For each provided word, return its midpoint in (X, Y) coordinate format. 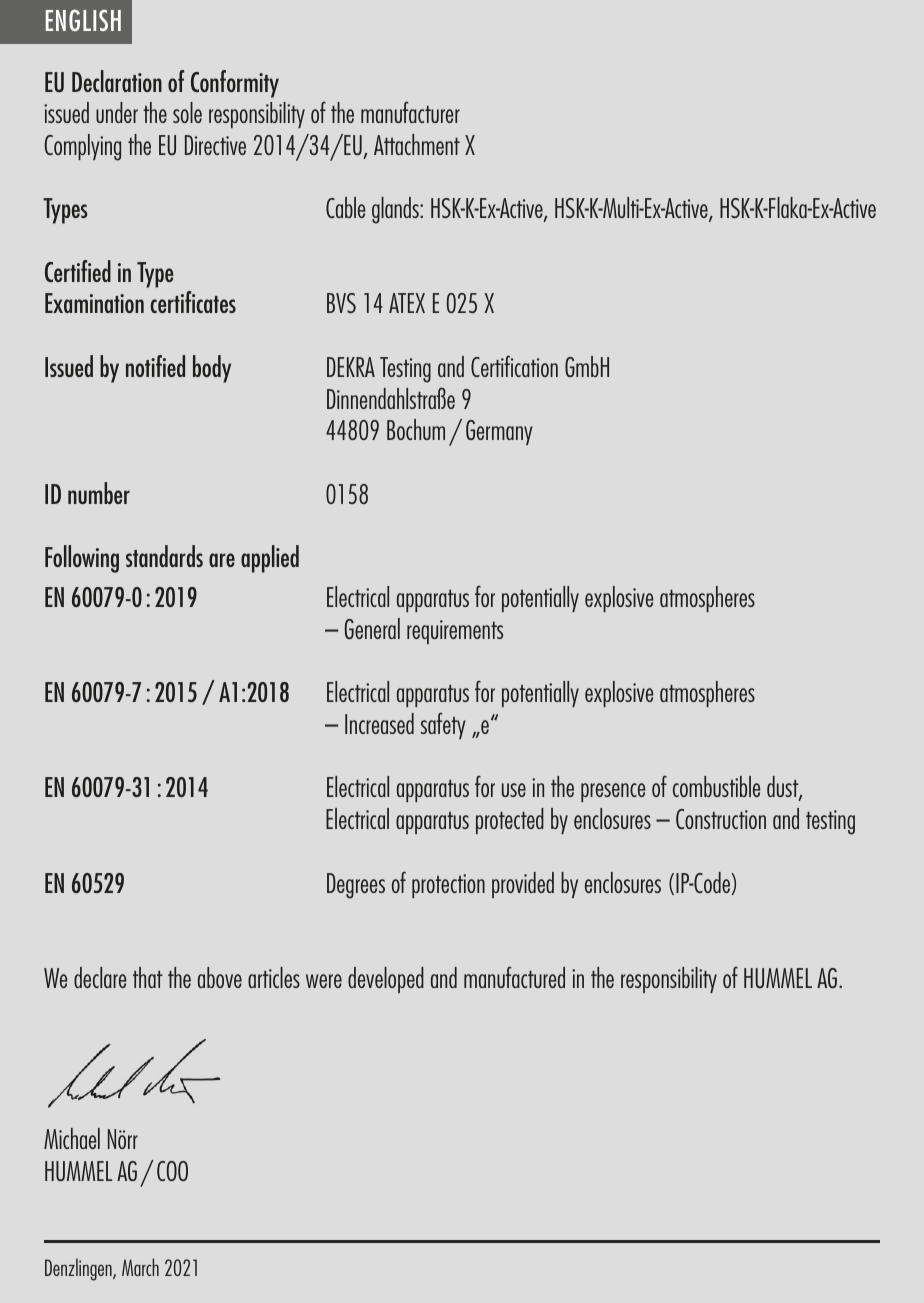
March (140, 1267)
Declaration (117, 81)
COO (172, 1171)
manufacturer (410, 112)
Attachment (417, 144)
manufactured (514, 977)
